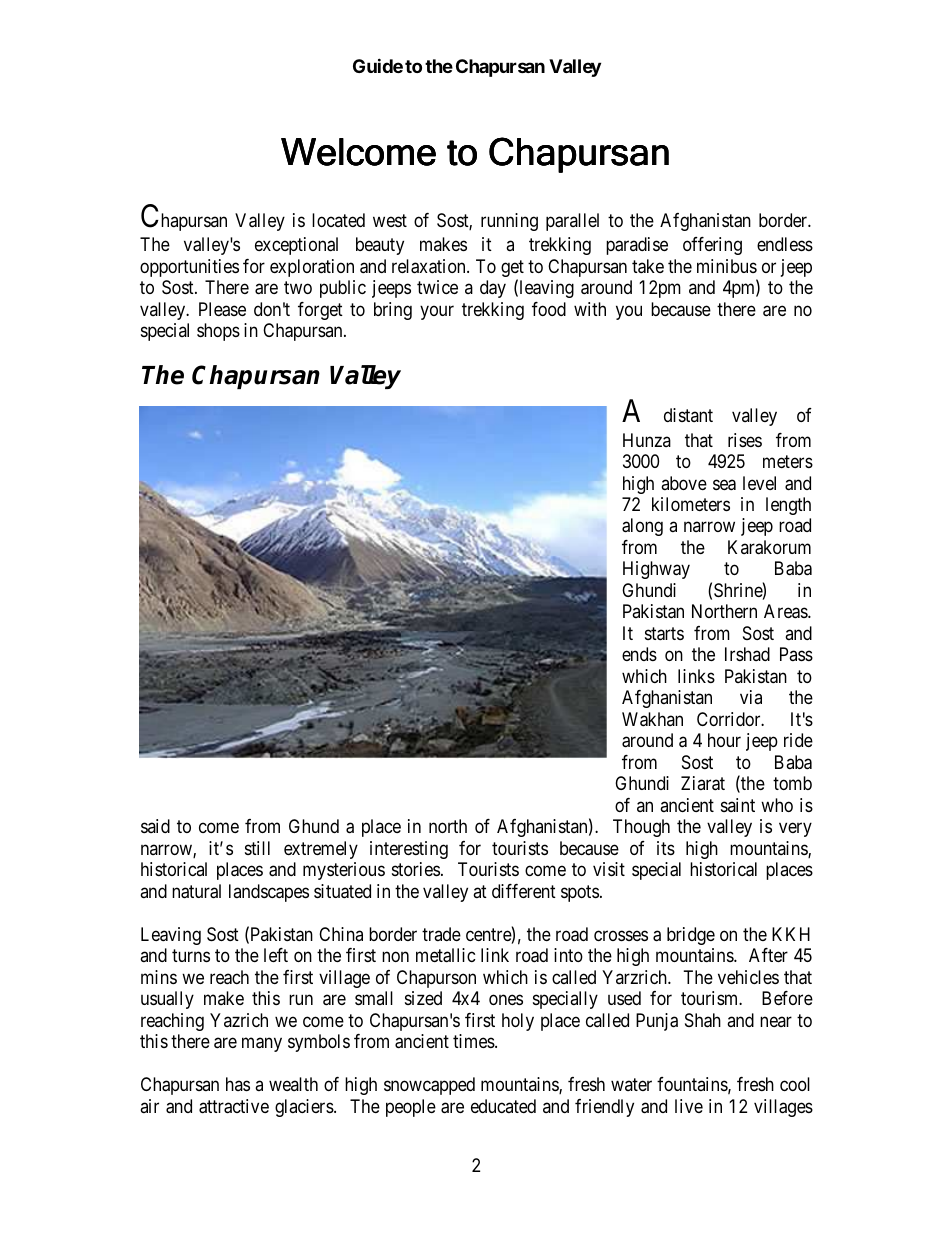  Describe the element at coordinates (257, 848) in the page. I see `still` at that location.
